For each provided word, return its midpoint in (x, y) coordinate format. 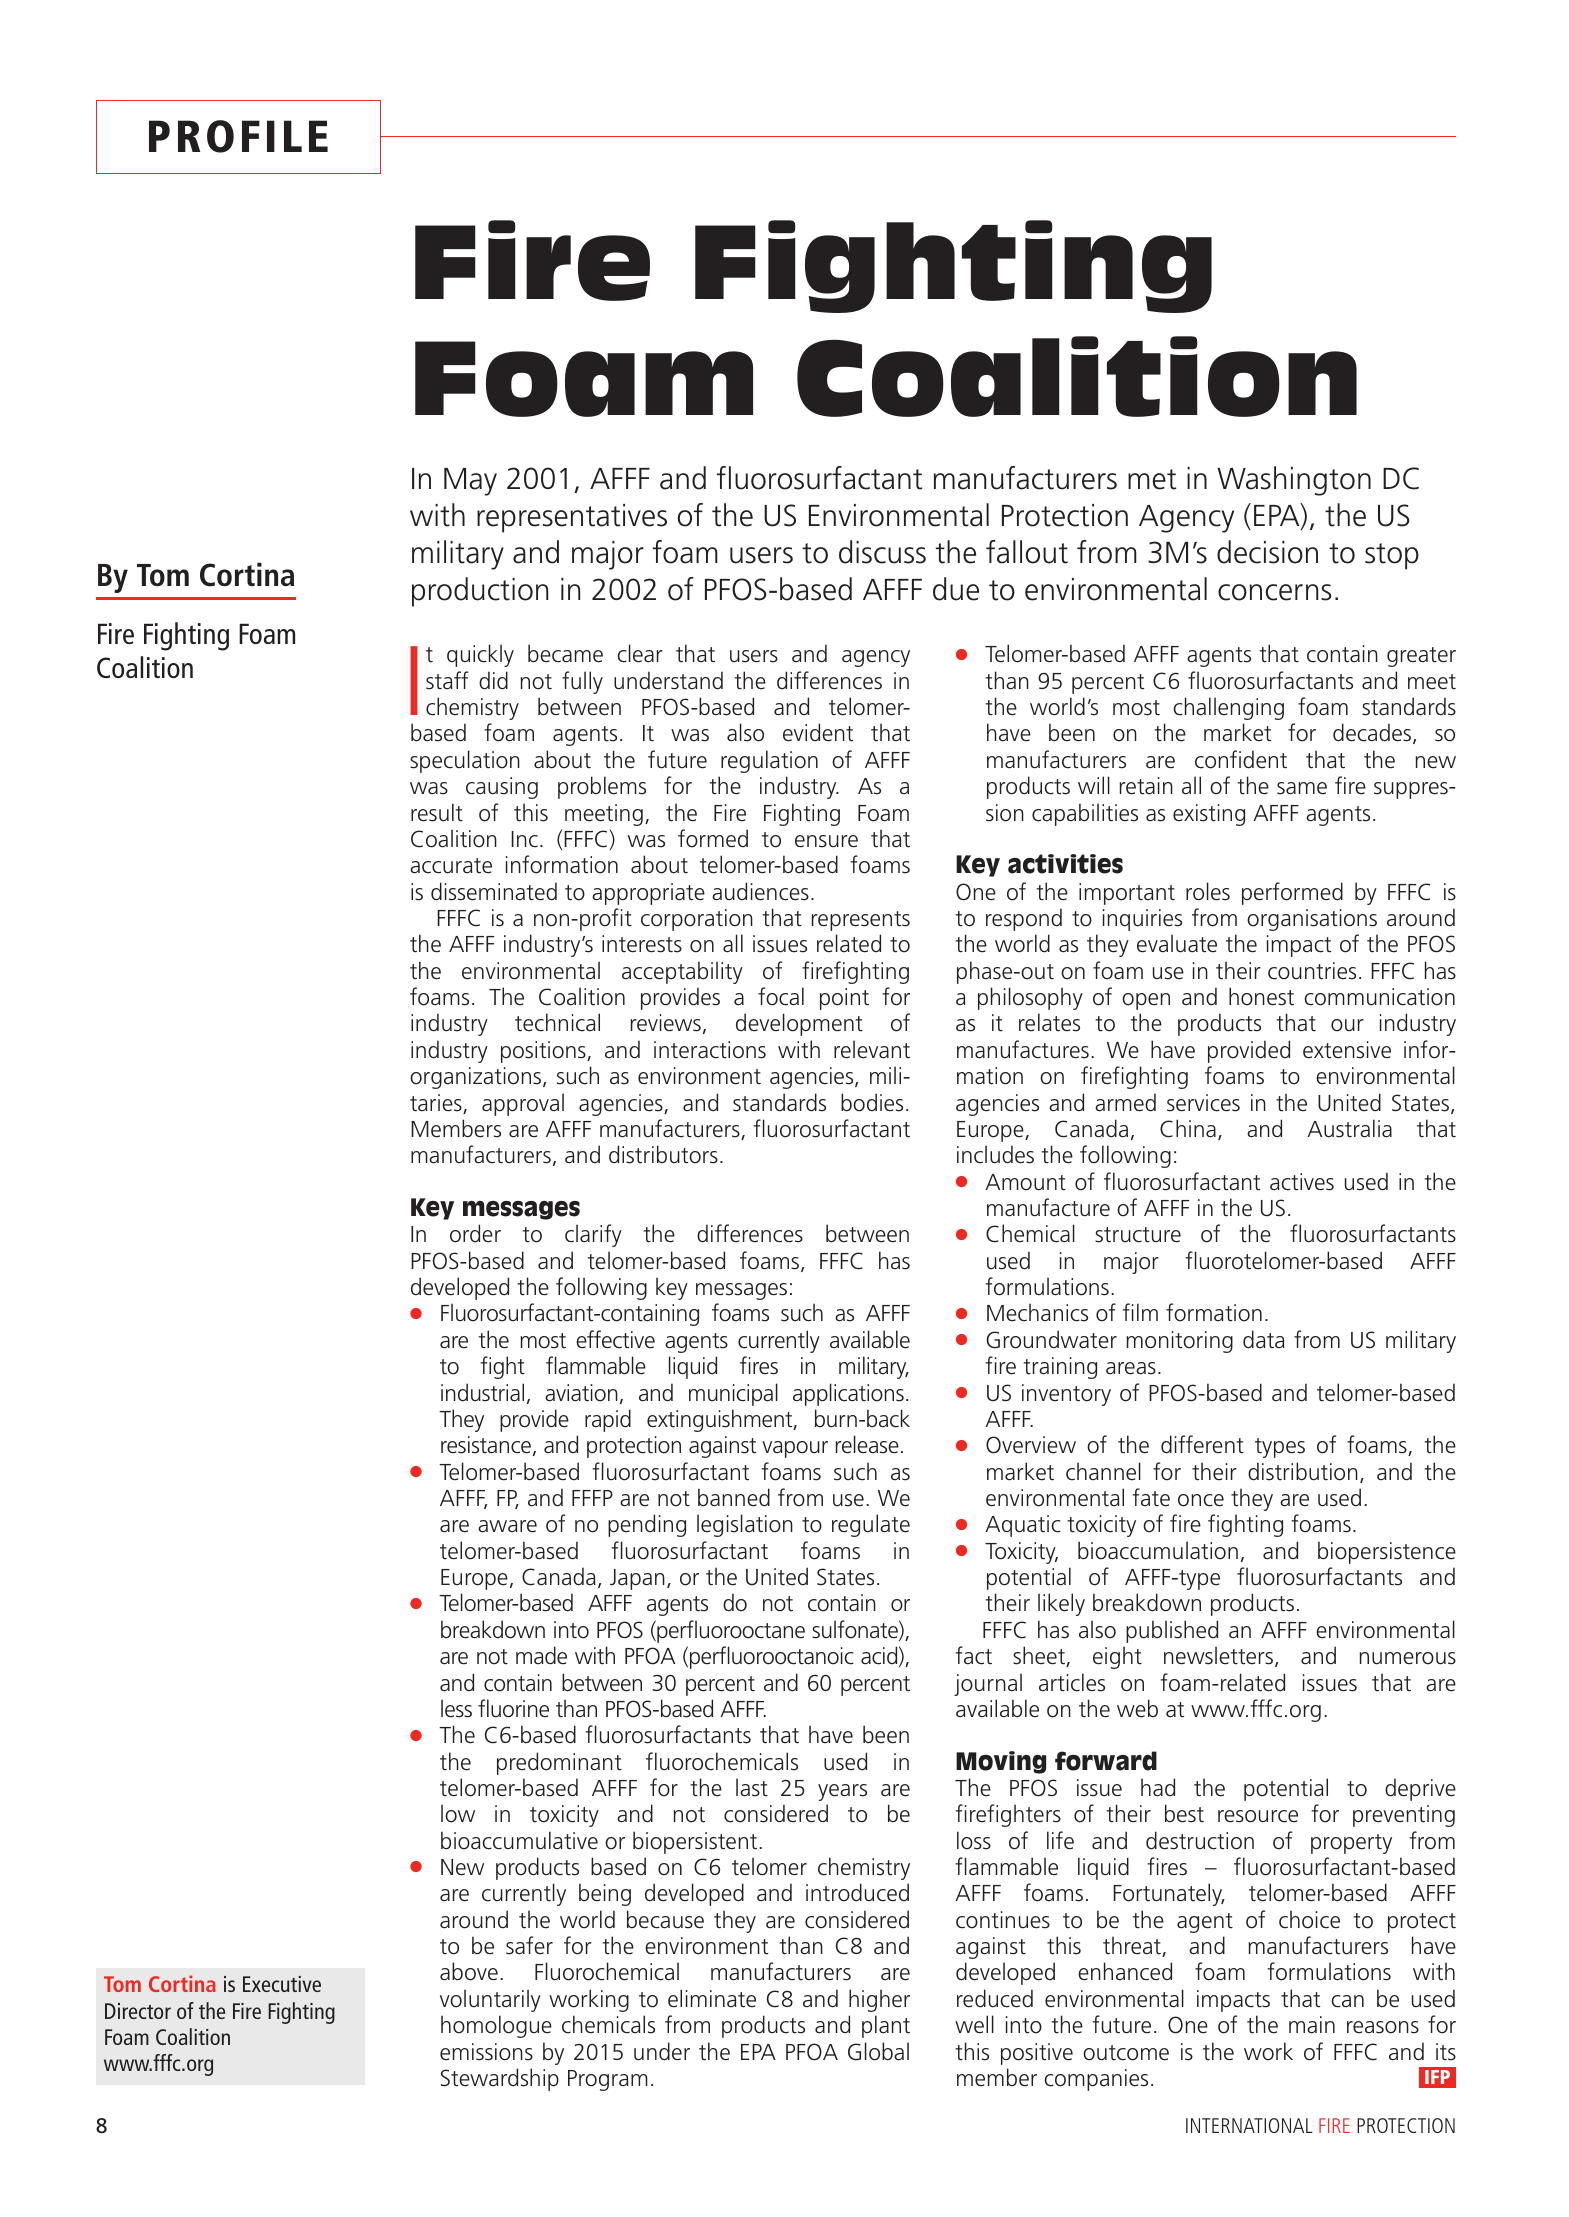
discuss (882, 552)
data (1264, 1339)
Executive (282, 1984)
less (456, 1708)
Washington (1294, 481)
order (475, 1233)
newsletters (1220, 1656)
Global (878, 2051)
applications (848, 1394)
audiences (760, 891)
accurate (451, 866)
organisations (1312, 920)
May (470, 482)
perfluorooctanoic (772, 1657)
